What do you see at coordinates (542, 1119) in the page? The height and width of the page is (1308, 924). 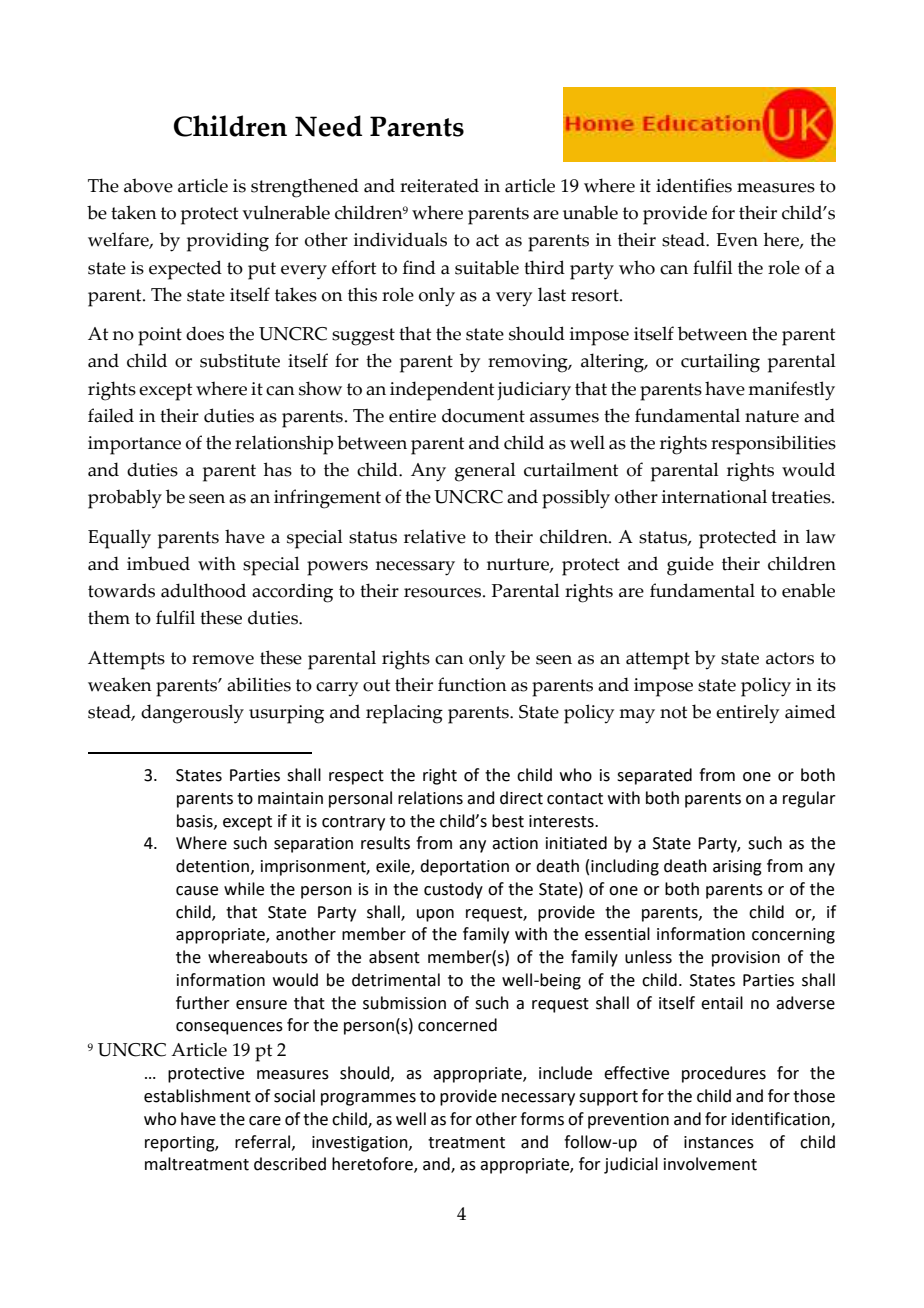 I see `forms` at bounding box center [542, 1119].
